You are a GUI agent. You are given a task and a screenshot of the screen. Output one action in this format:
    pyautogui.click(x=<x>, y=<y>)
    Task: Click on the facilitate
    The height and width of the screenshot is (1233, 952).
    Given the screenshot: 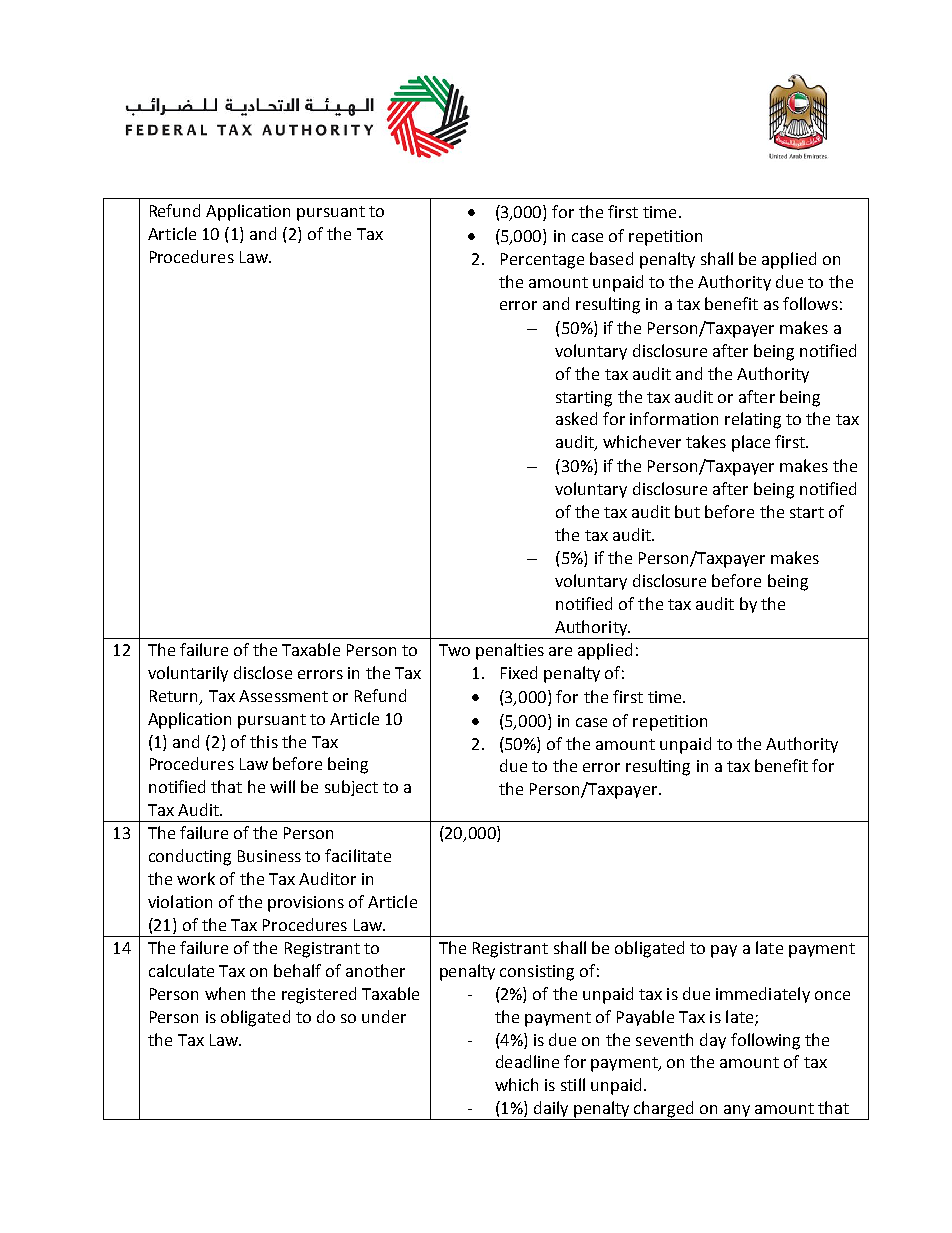 What is the action you would take?
    pyautogui.click(x=358, y=855)
